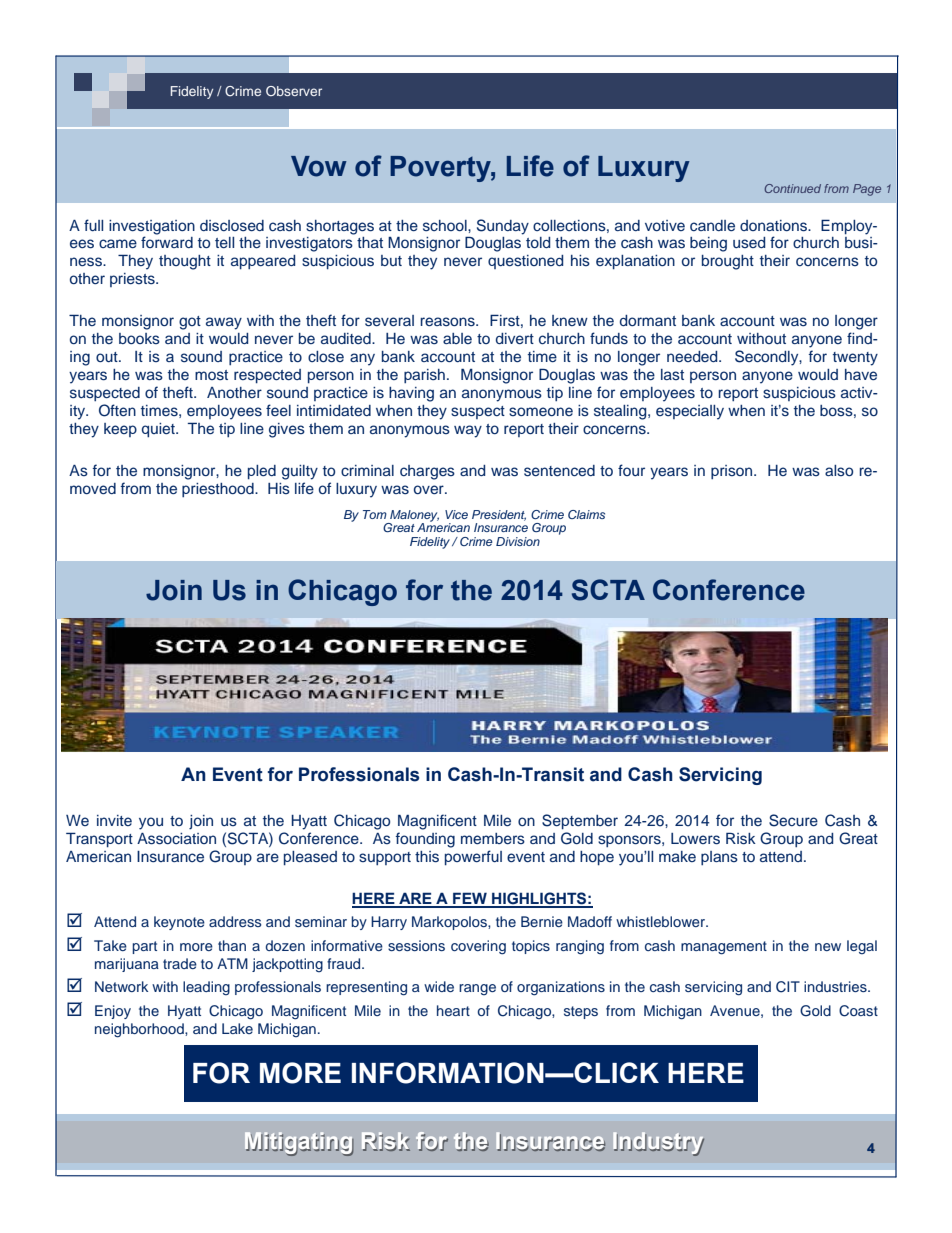 Image resolution: width=952 pixels, height=1233 pixels. What do you see at coordinates (206, 988) in the screenshot?
I see `leading` at bounding box center [206, 988].
